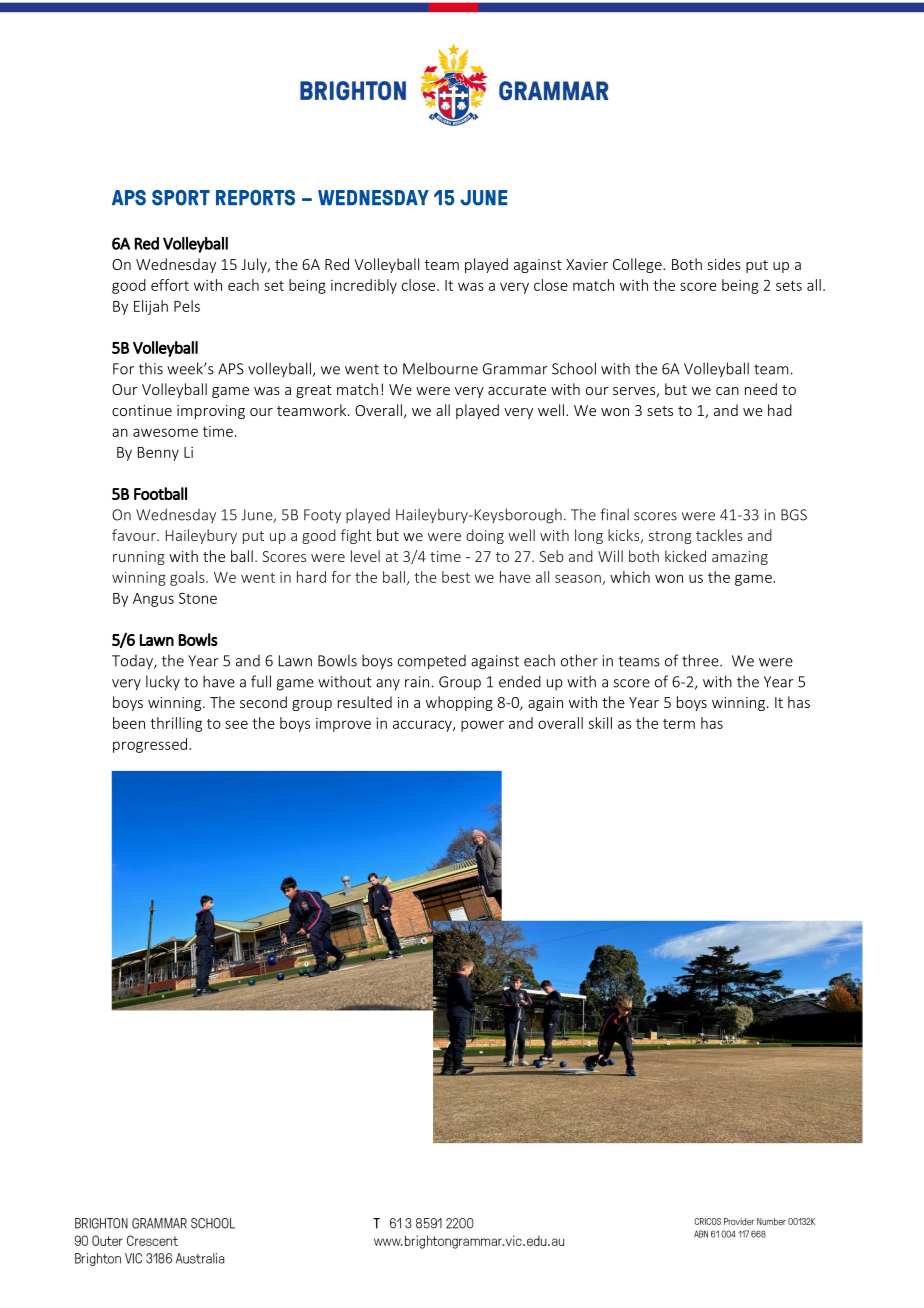 The height and width of the screenshot is (1308, 924). Describe the element at coordinates (236, 724) in the screenshot. I see `see` at that location.
